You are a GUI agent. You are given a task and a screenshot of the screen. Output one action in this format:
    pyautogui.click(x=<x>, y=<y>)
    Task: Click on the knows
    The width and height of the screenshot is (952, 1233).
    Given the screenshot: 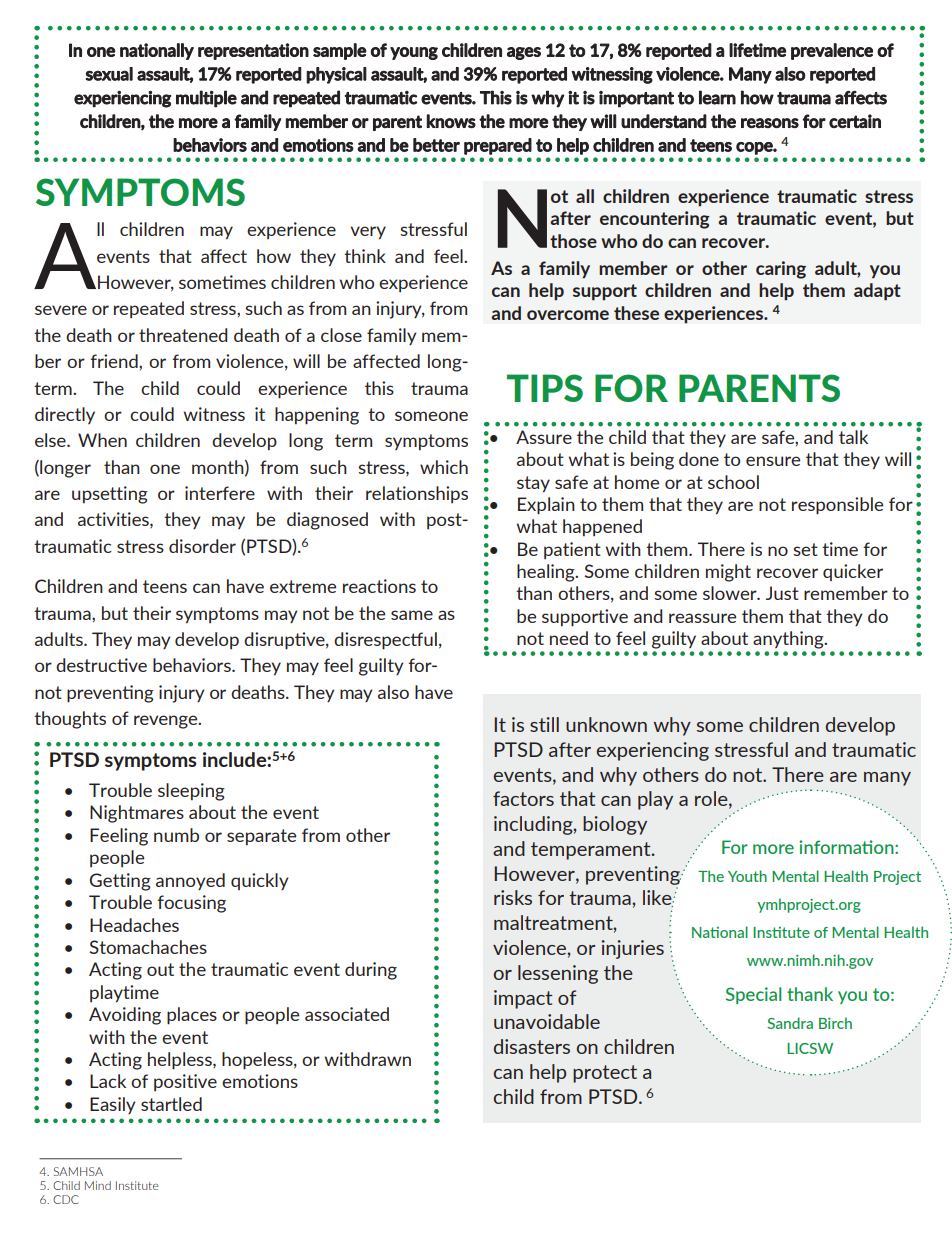 What is the action you would take?
    pyautogui.click(x=451, y=121)
